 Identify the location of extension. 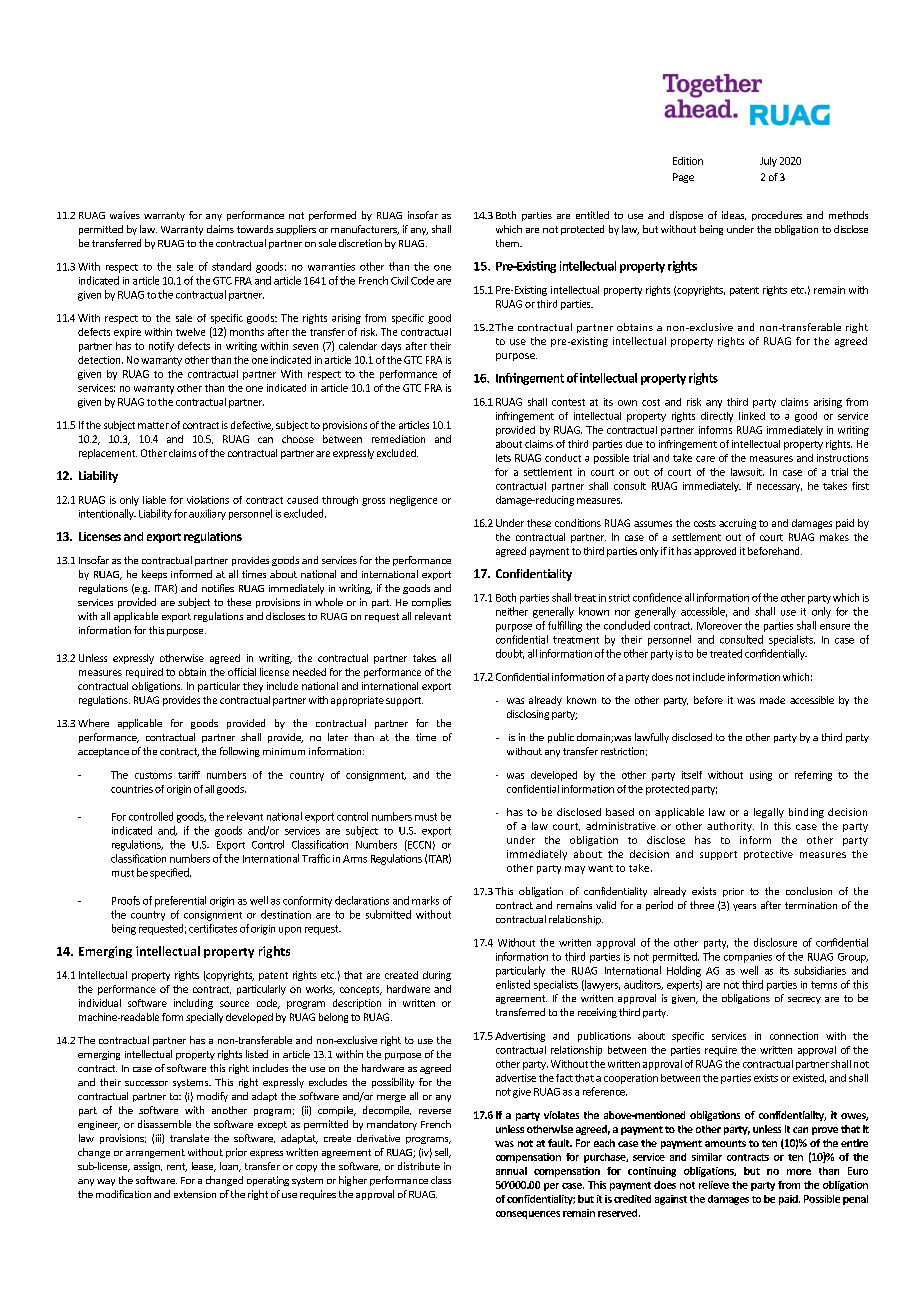
(195, 1194).
